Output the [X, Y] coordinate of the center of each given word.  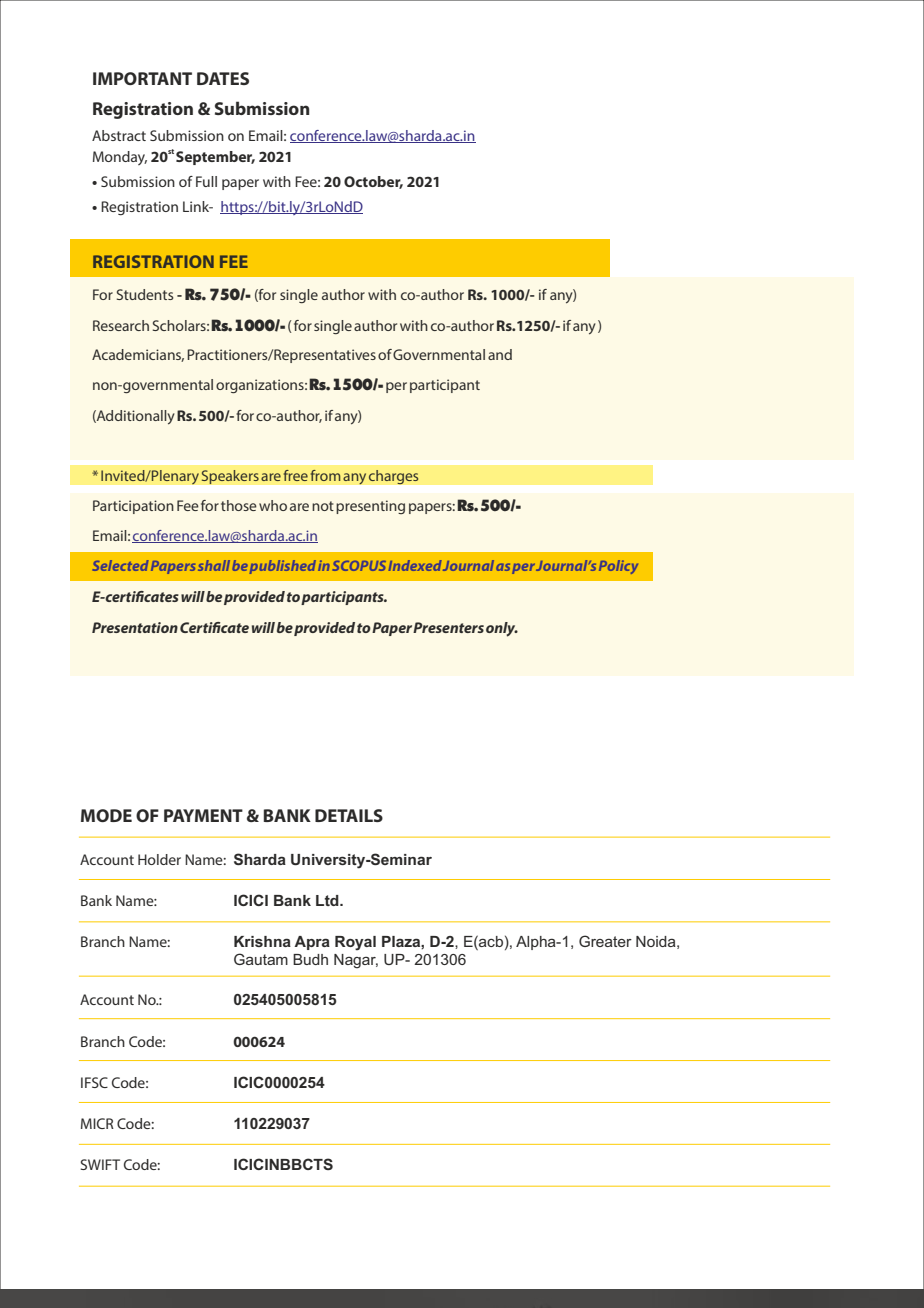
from [325, 475]
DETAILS [349, 815]
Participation [133, 507]
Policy [618, 567]
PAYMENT [203, 815]
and [500, 354]
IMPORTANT [142, 78]
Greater [605, 941]
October [373, 182]
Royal [355, 943]
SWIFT [100, 1164]
